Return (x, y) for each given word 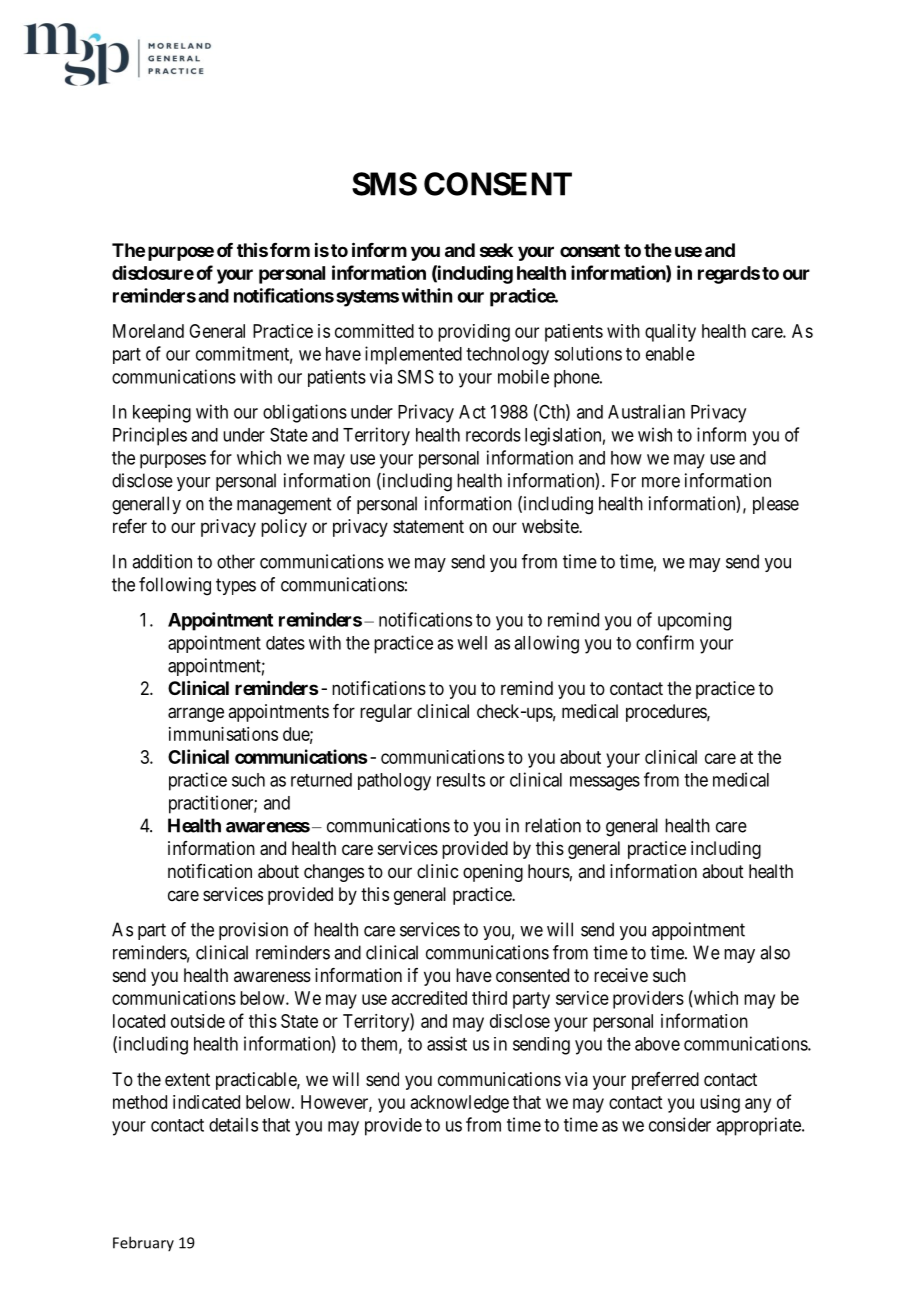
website (551, 526)
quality (670, 333)
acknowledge (460, 1104)
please (776, 505)
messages (605, 783)
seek (496, 250)
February (143, 1243)
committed (374, 331)
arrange (196, 714)
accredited (429, 998)
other (236, 561)
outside (198, 1021)
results (461, 780)
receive (621, 975)
